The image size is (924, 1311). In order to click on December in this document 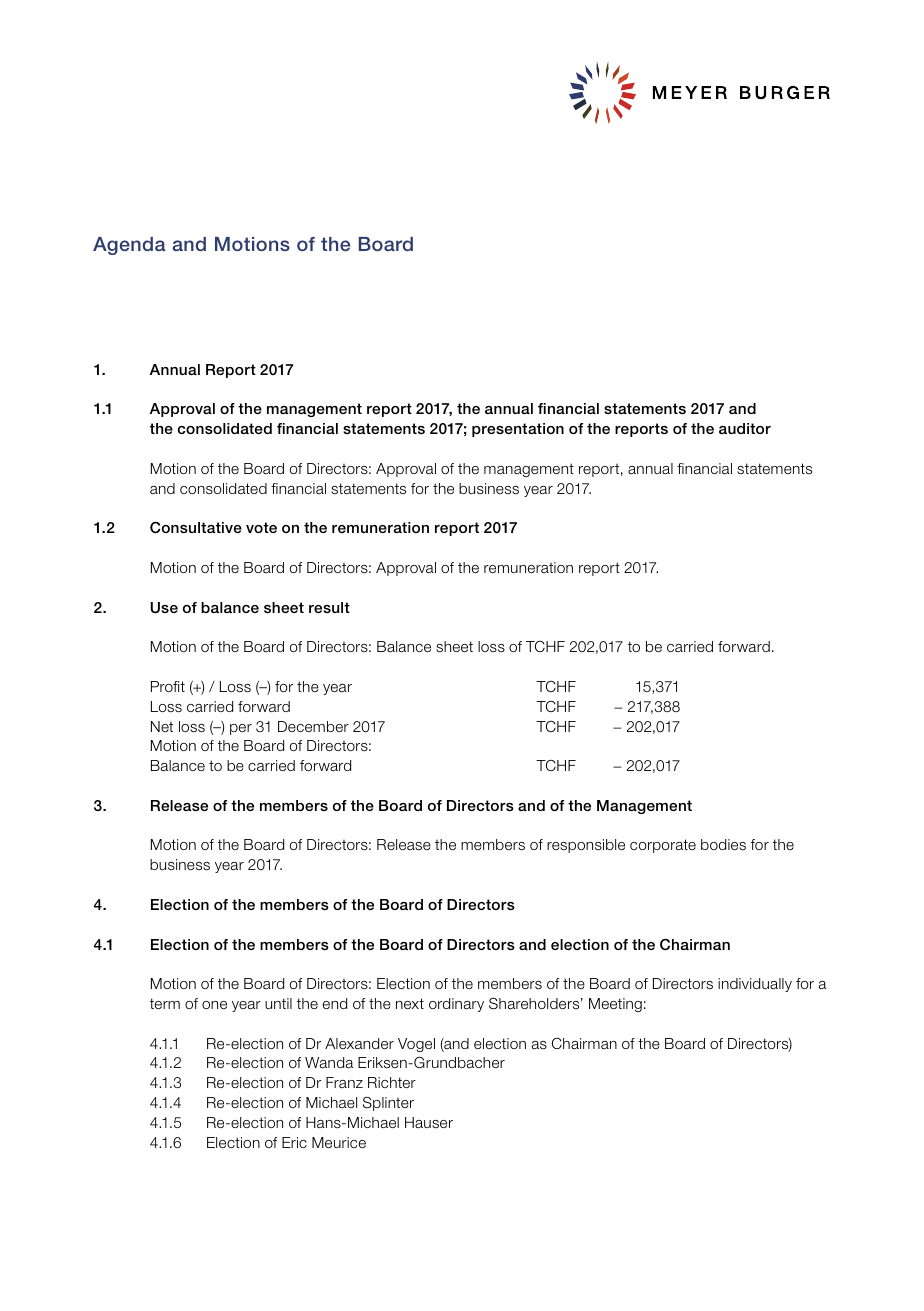, I will do `click(313, 726)`.
